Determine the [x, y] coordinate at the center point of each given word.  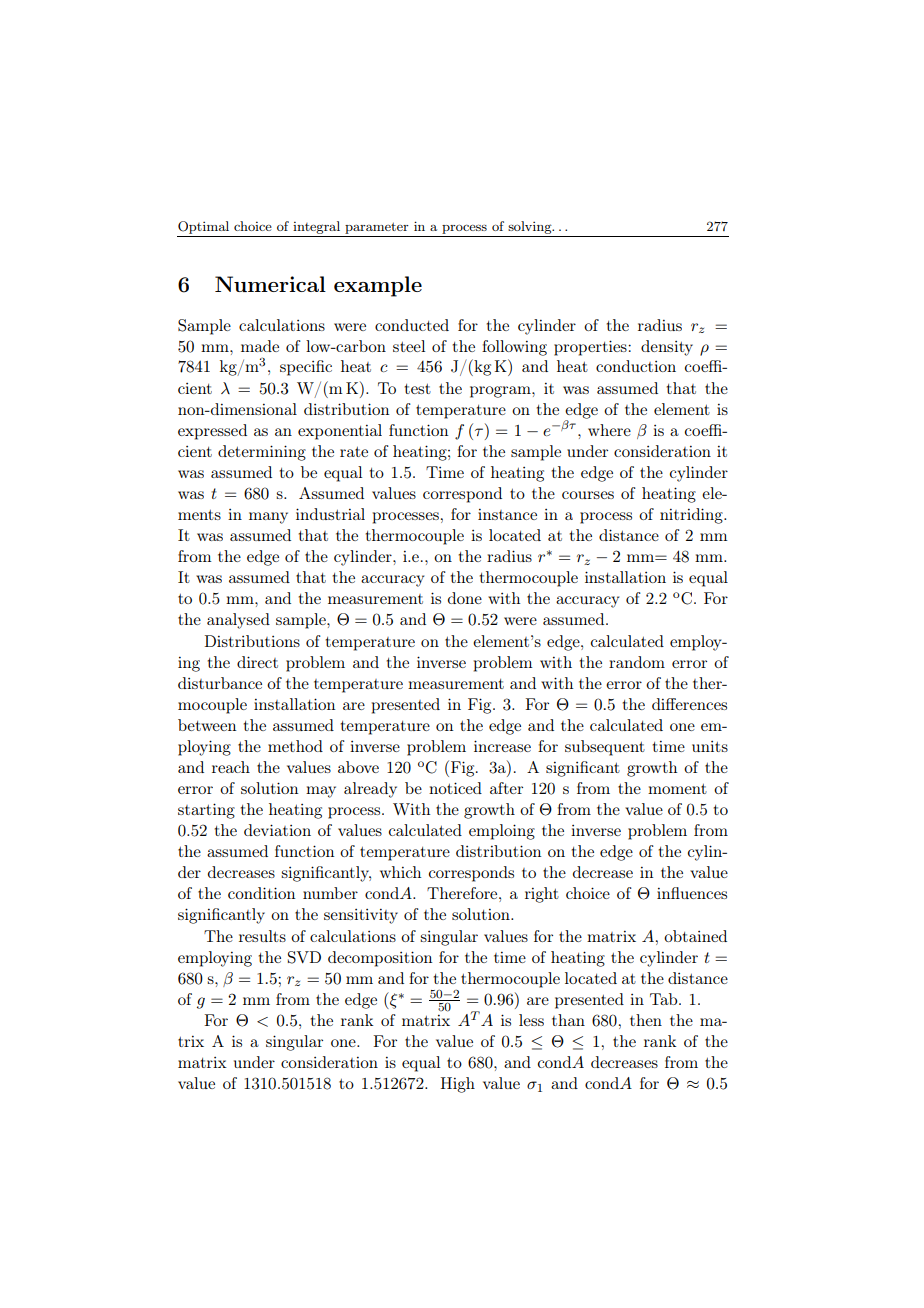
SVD [304, 957]
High [458, 1085]
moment [677, 789]
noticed [455, 788]
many [268, 518]
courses [588, 495]
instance [507, 514]
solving [531, 227]
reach [231, 767]
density [667, 348]
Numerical [270, 284]
